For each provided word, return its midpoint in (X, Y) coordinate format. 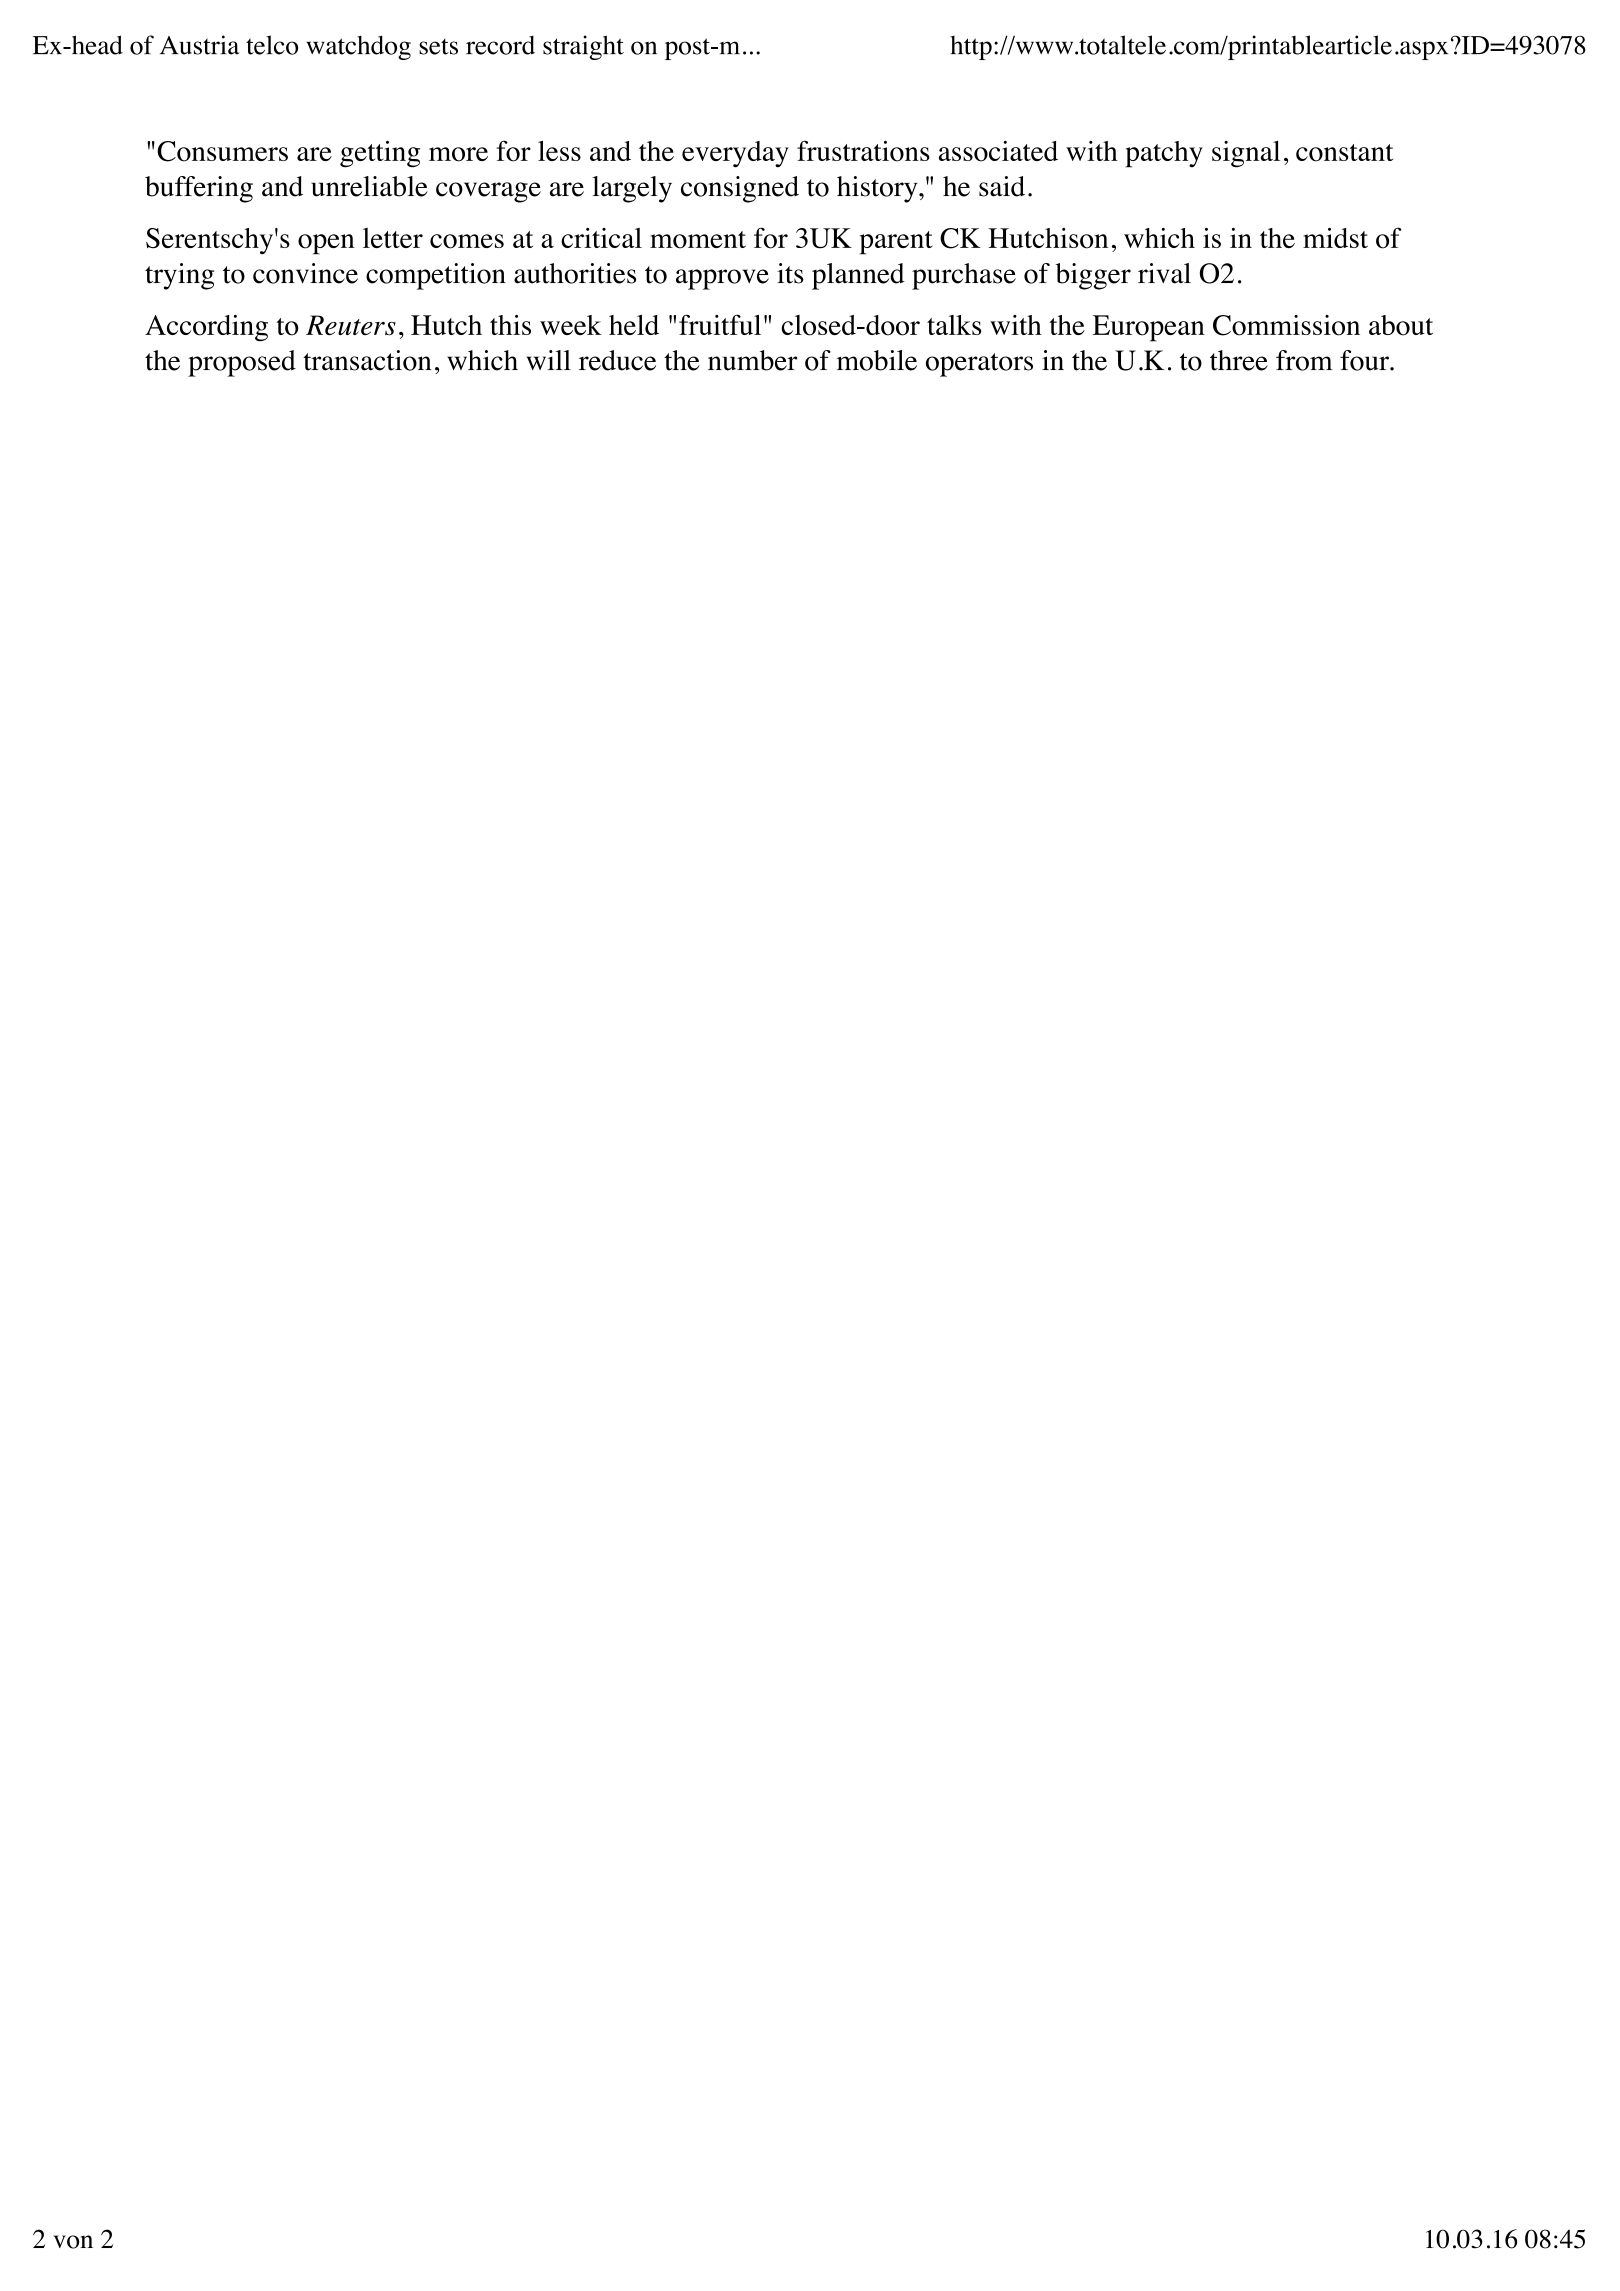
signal (1246, 154)
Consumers (222, 151)
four (1365, 360)
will (549, 360)
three (1239, 360)
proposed (242, 363)
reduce (617, 360)
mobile (877, 360)
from (1304, 360)
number (752, 360)
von (73, 2242)
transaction (367, 360)
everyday (735, 154)
